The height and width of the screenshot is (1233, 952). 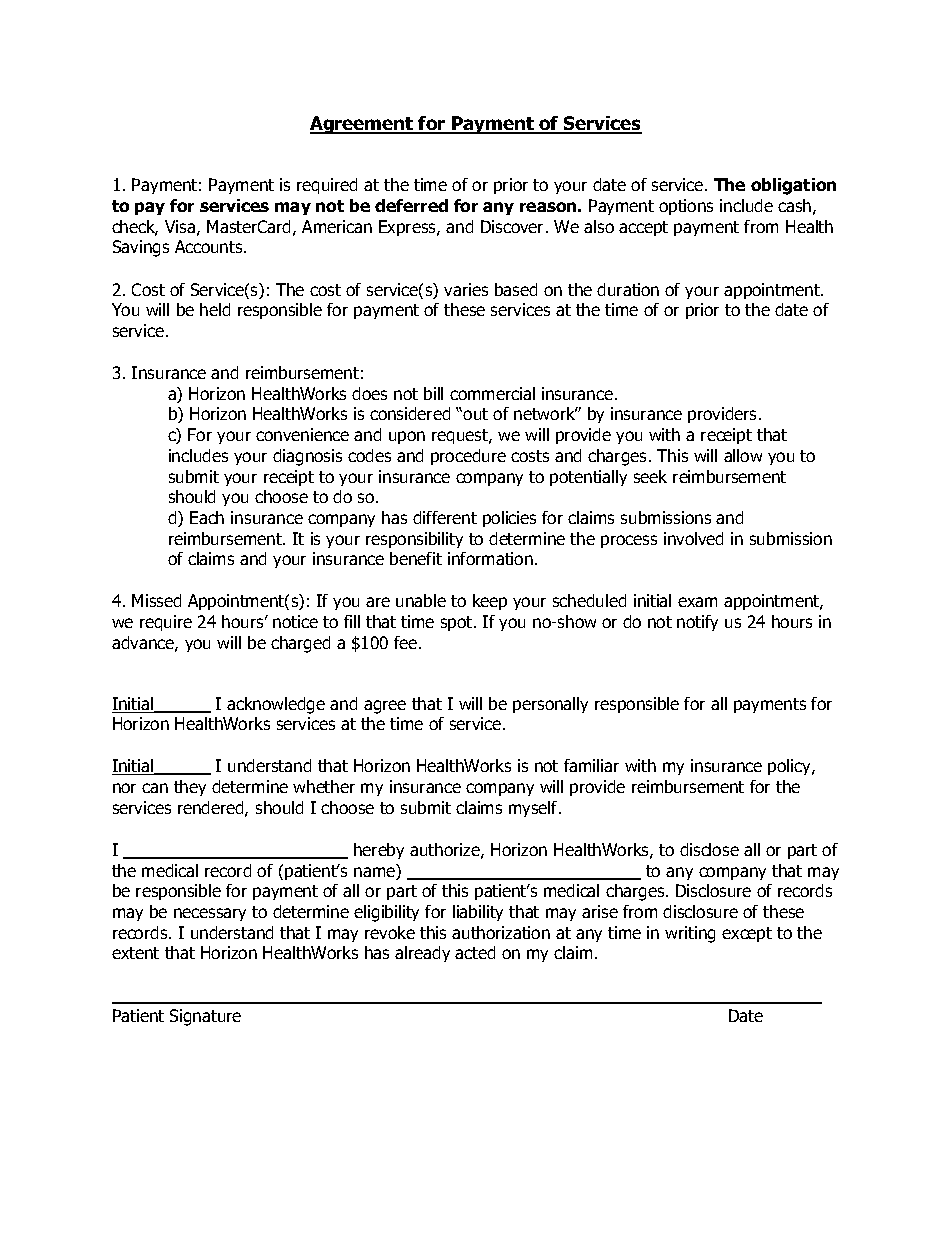 What do you see at coordinates (686, 207) in the screenshot?
I see `options` at bounding box center [686, 207].
